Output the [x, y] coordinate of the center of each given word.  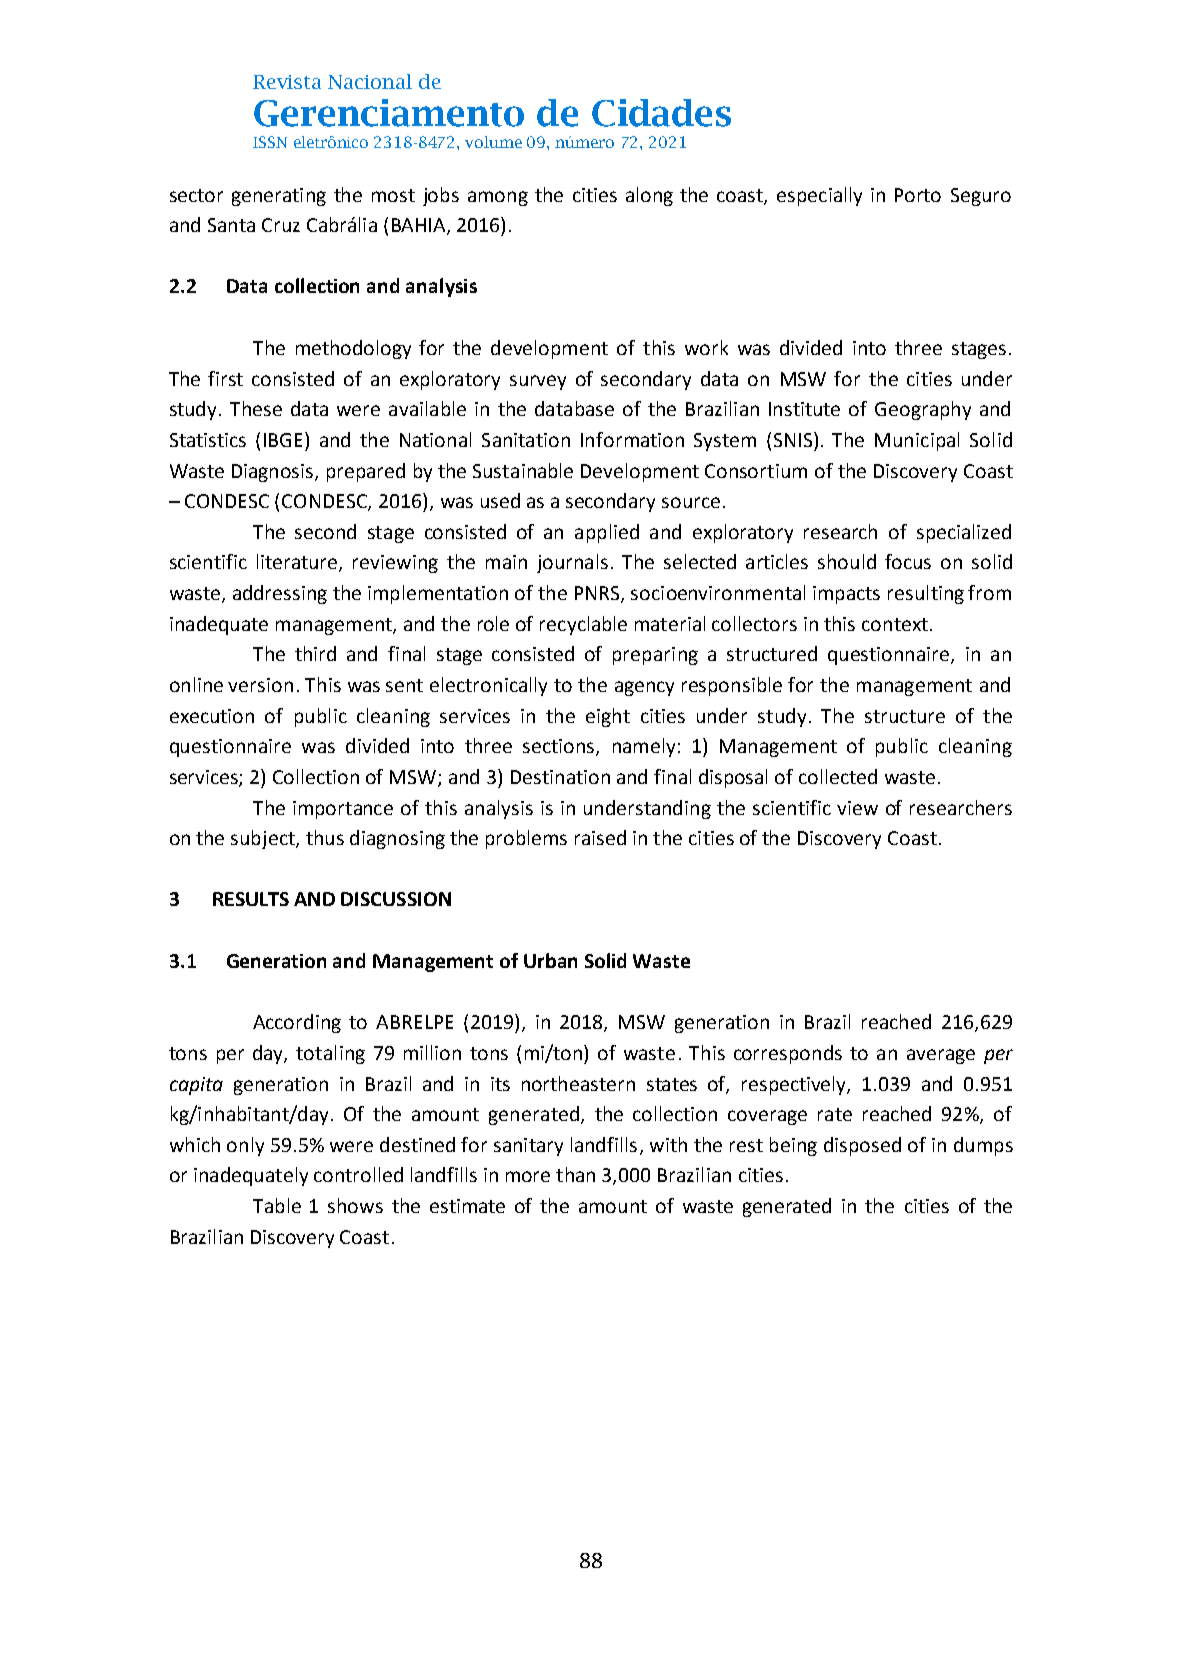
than [575, 1174]
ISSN [270, 142]
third [315, 653]
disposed [862, 1146]
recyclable [583, 625]
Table [277, 1205]
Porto [918, 195]
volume [493, 142]
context [895, 624]
